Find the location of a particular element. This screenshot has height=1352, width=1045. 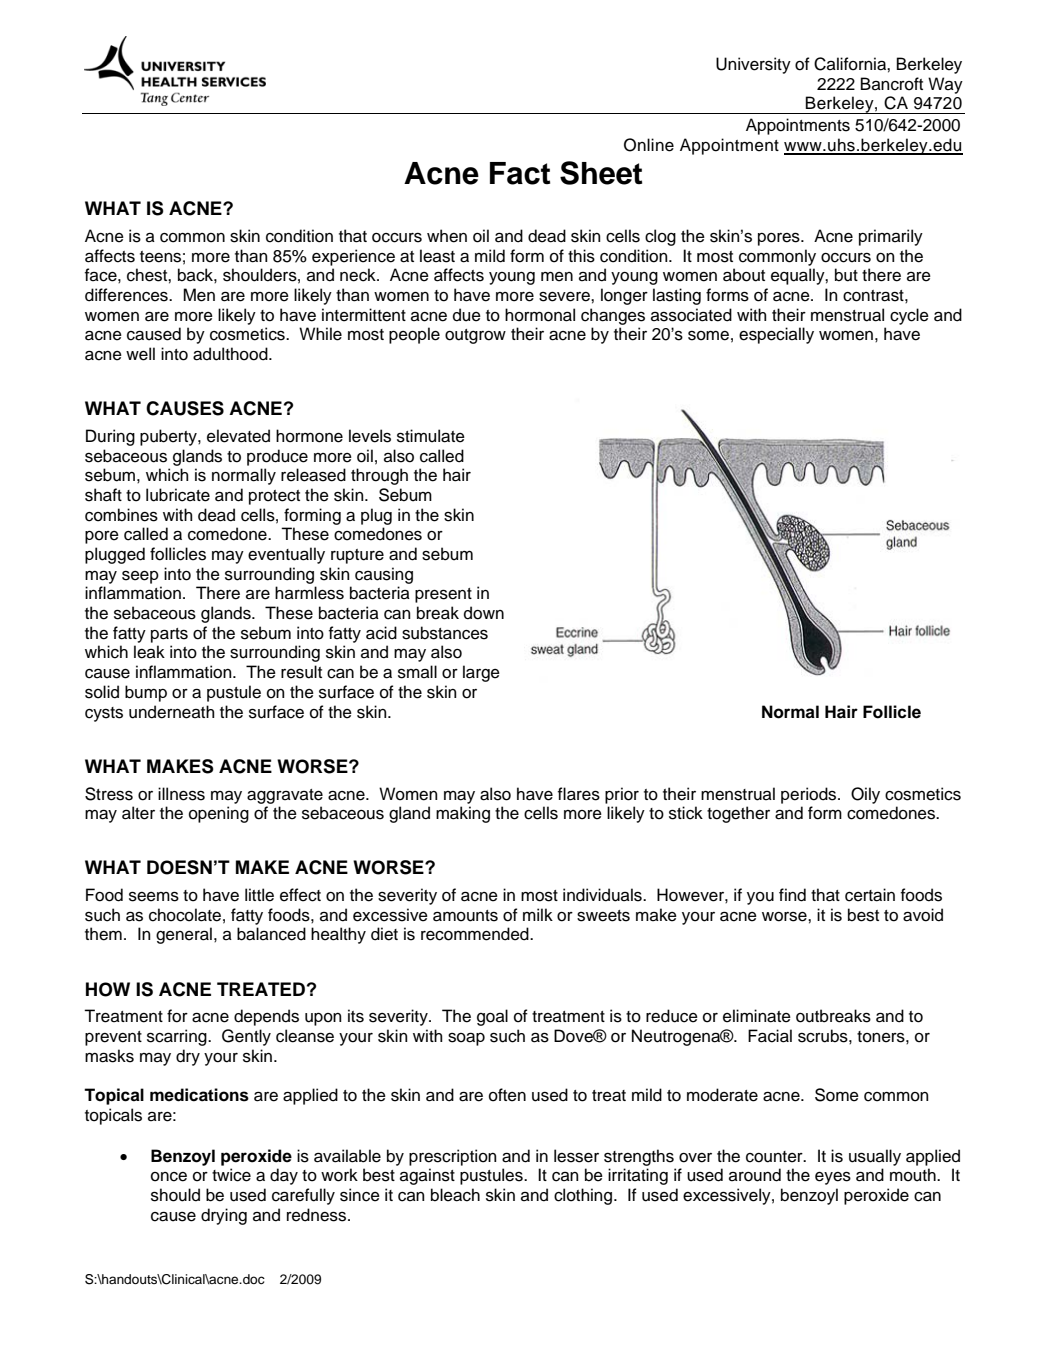

parts is located at coordinates (169, 635).
